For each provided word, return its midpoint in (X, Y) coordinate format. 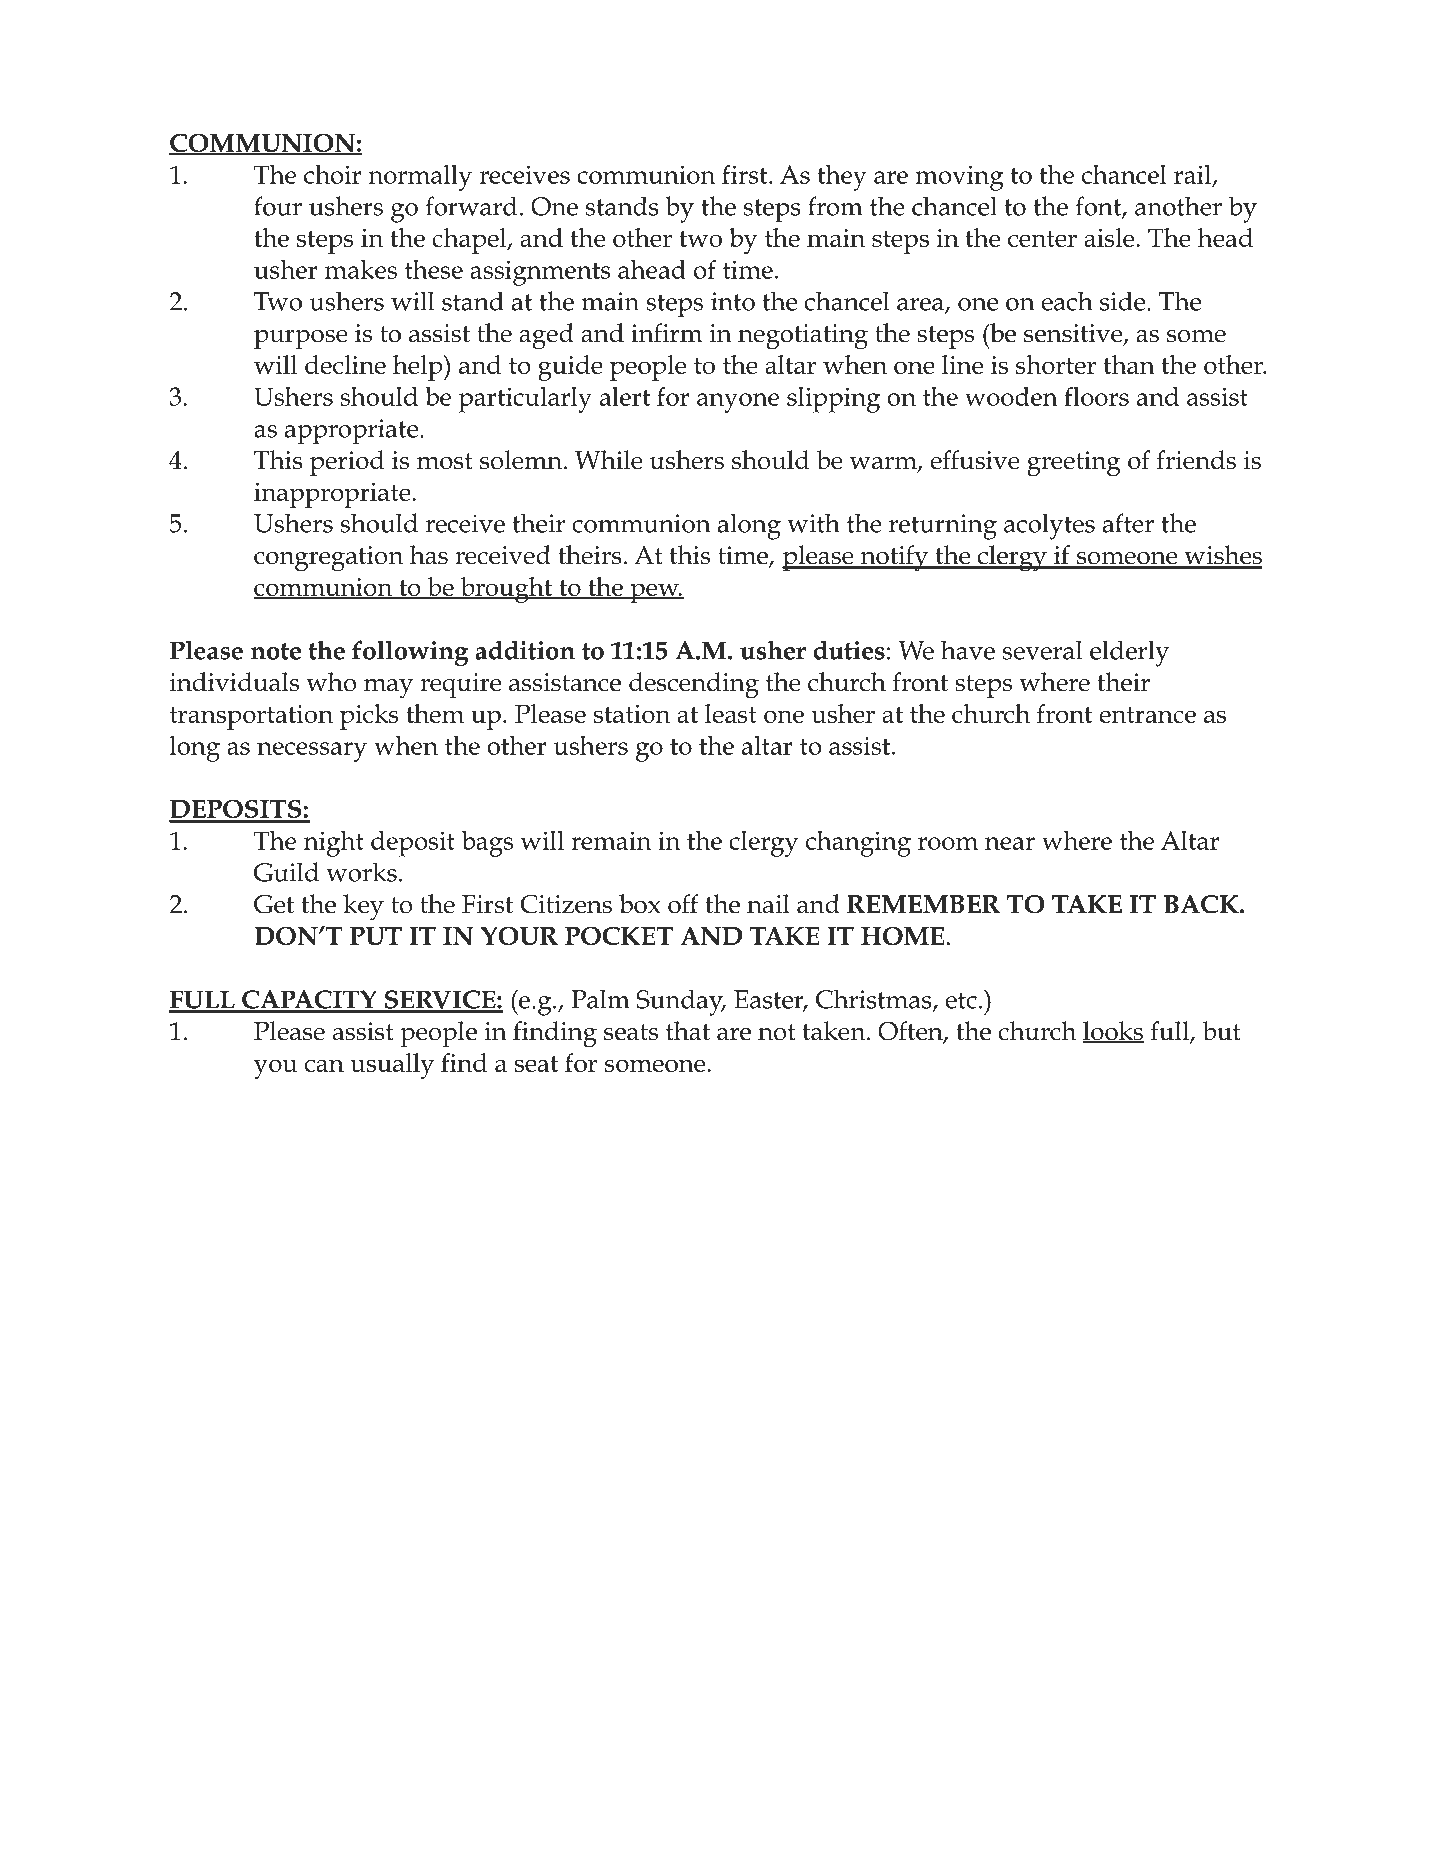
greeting (1074, 464)
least (731, 713)
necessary (312, 752)
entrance (1147, 715)
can (324, 1065)
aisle (1110, 237)
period (347, 463)
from (835, 206)
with (813, 523)
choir (332, 174)
